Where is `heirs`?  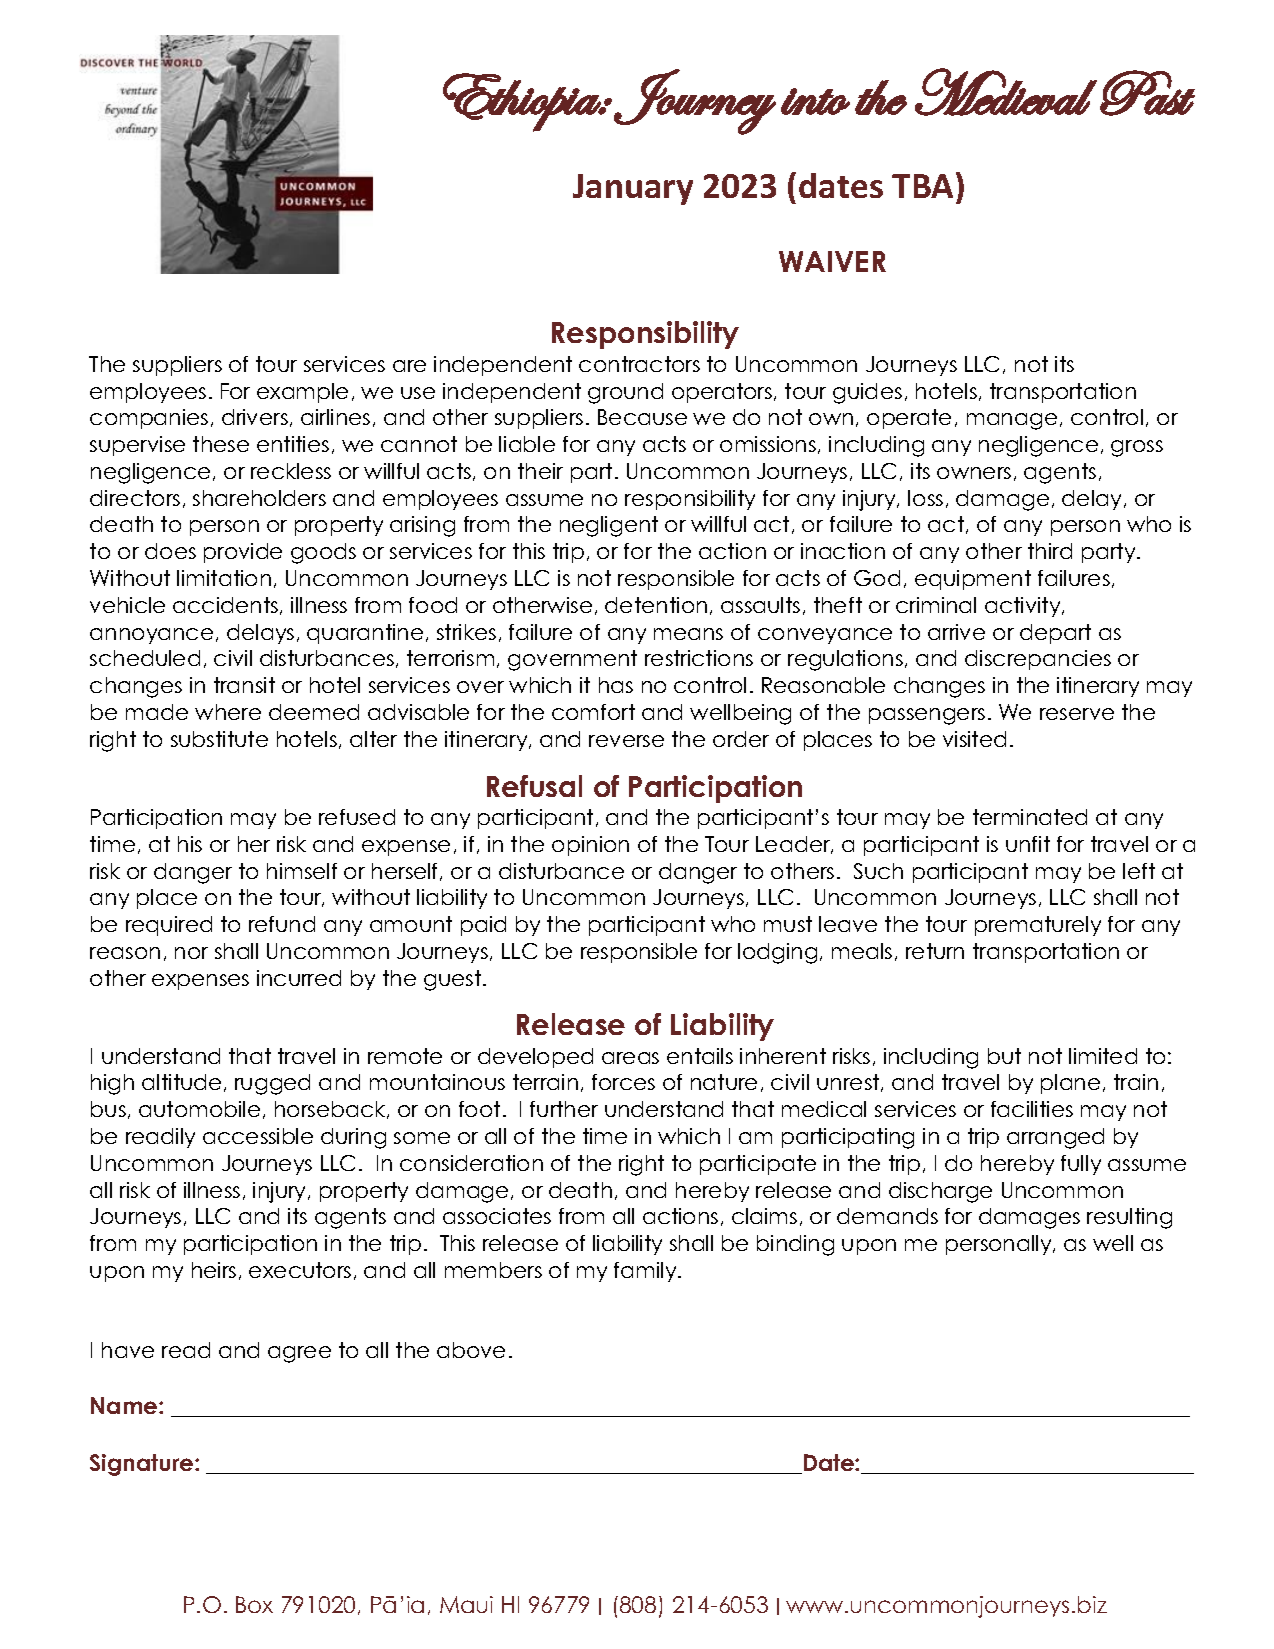 heirs is located at coordinates (214, 1270).
